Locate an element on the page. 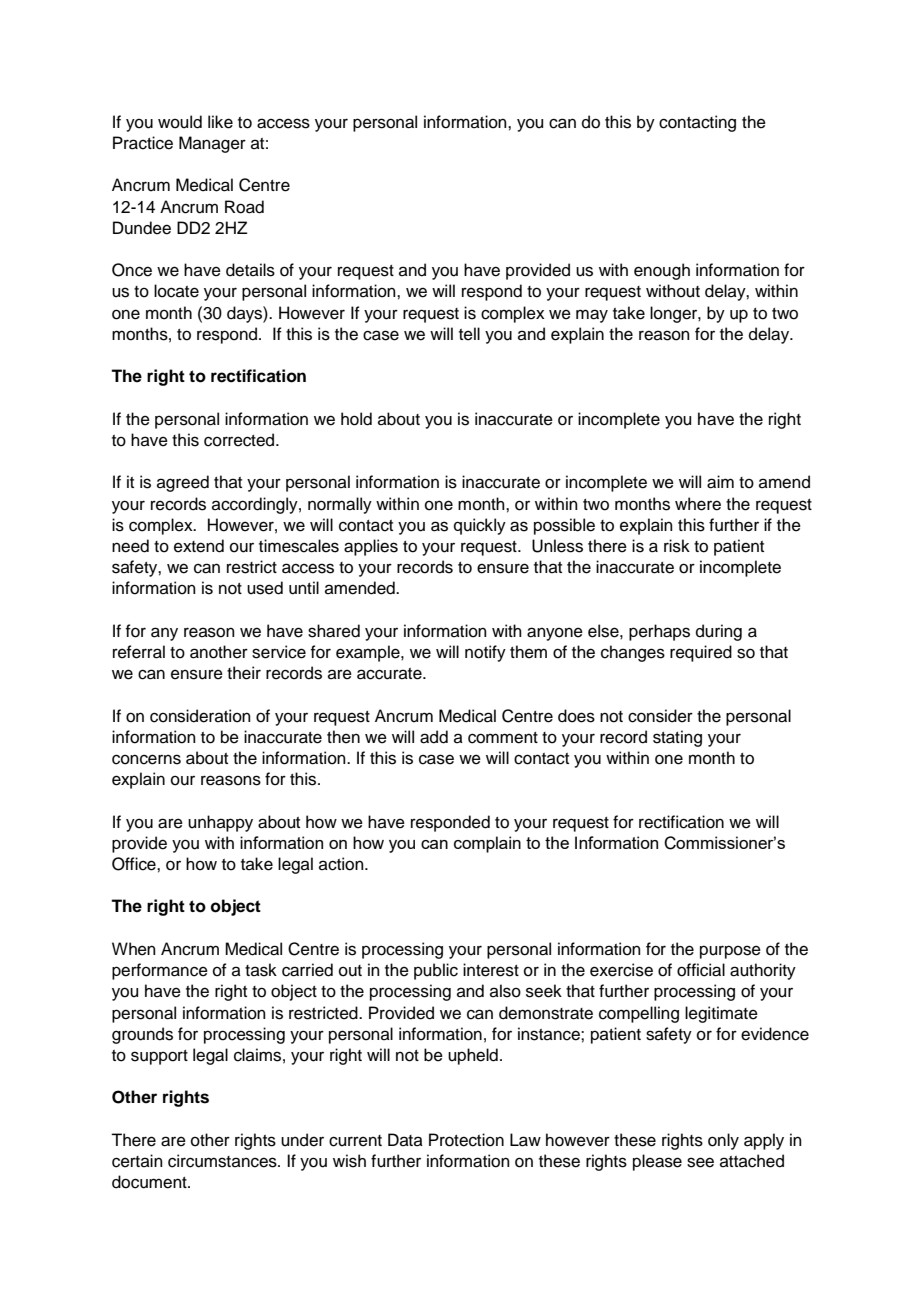  notify is located at coordinates (485, 653).
